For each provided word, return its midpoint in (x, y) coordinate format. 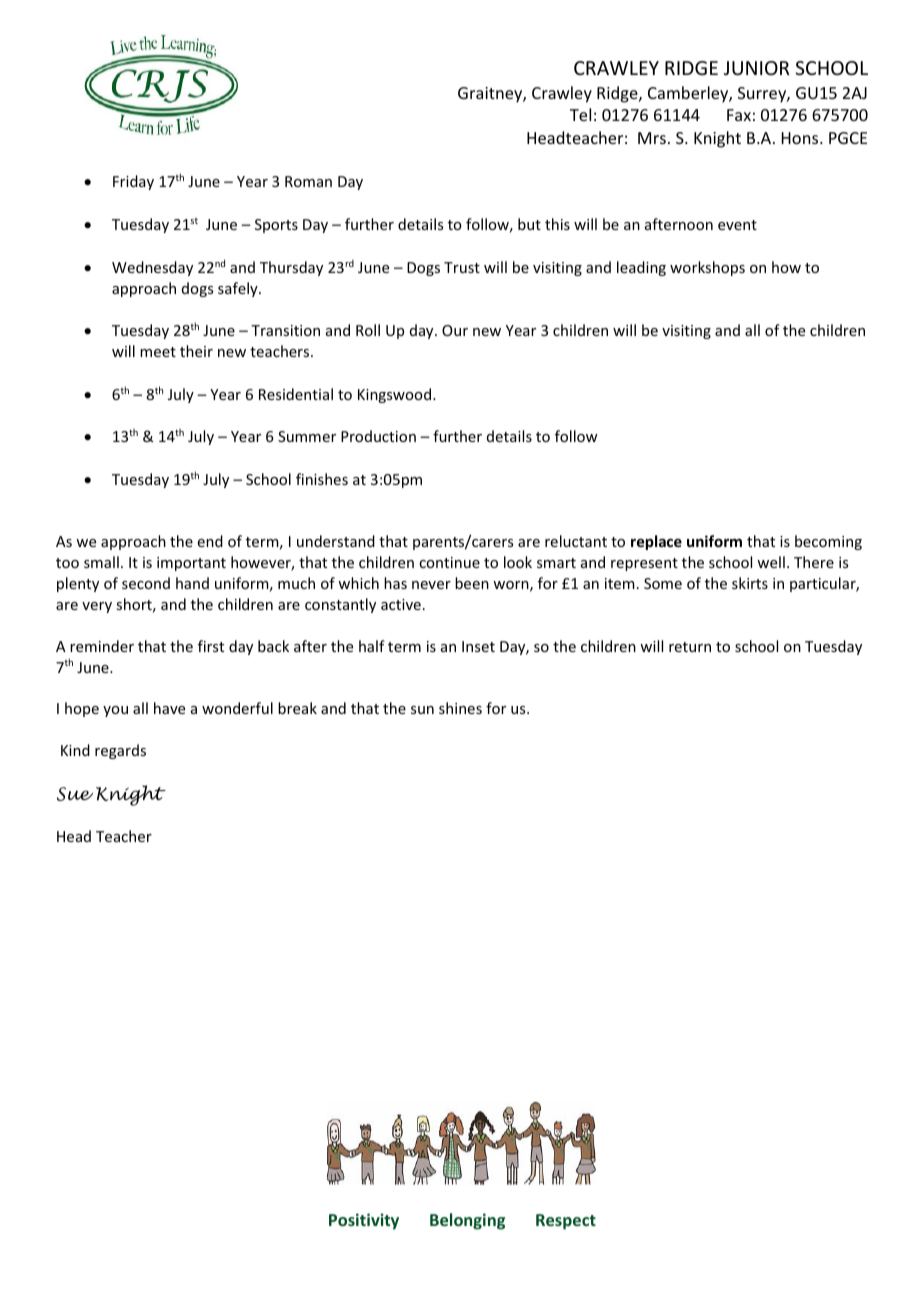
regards (120, 751)
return (690, 647)
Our (455, 330)
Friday (133, 182)
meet (158, 352)
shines (460, 708)
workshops (707, 268)
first (211, 646)
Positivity (364, 1221)
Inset (478, 646)
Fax (739, 115)
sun (422, 710)
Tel (580, 114)
